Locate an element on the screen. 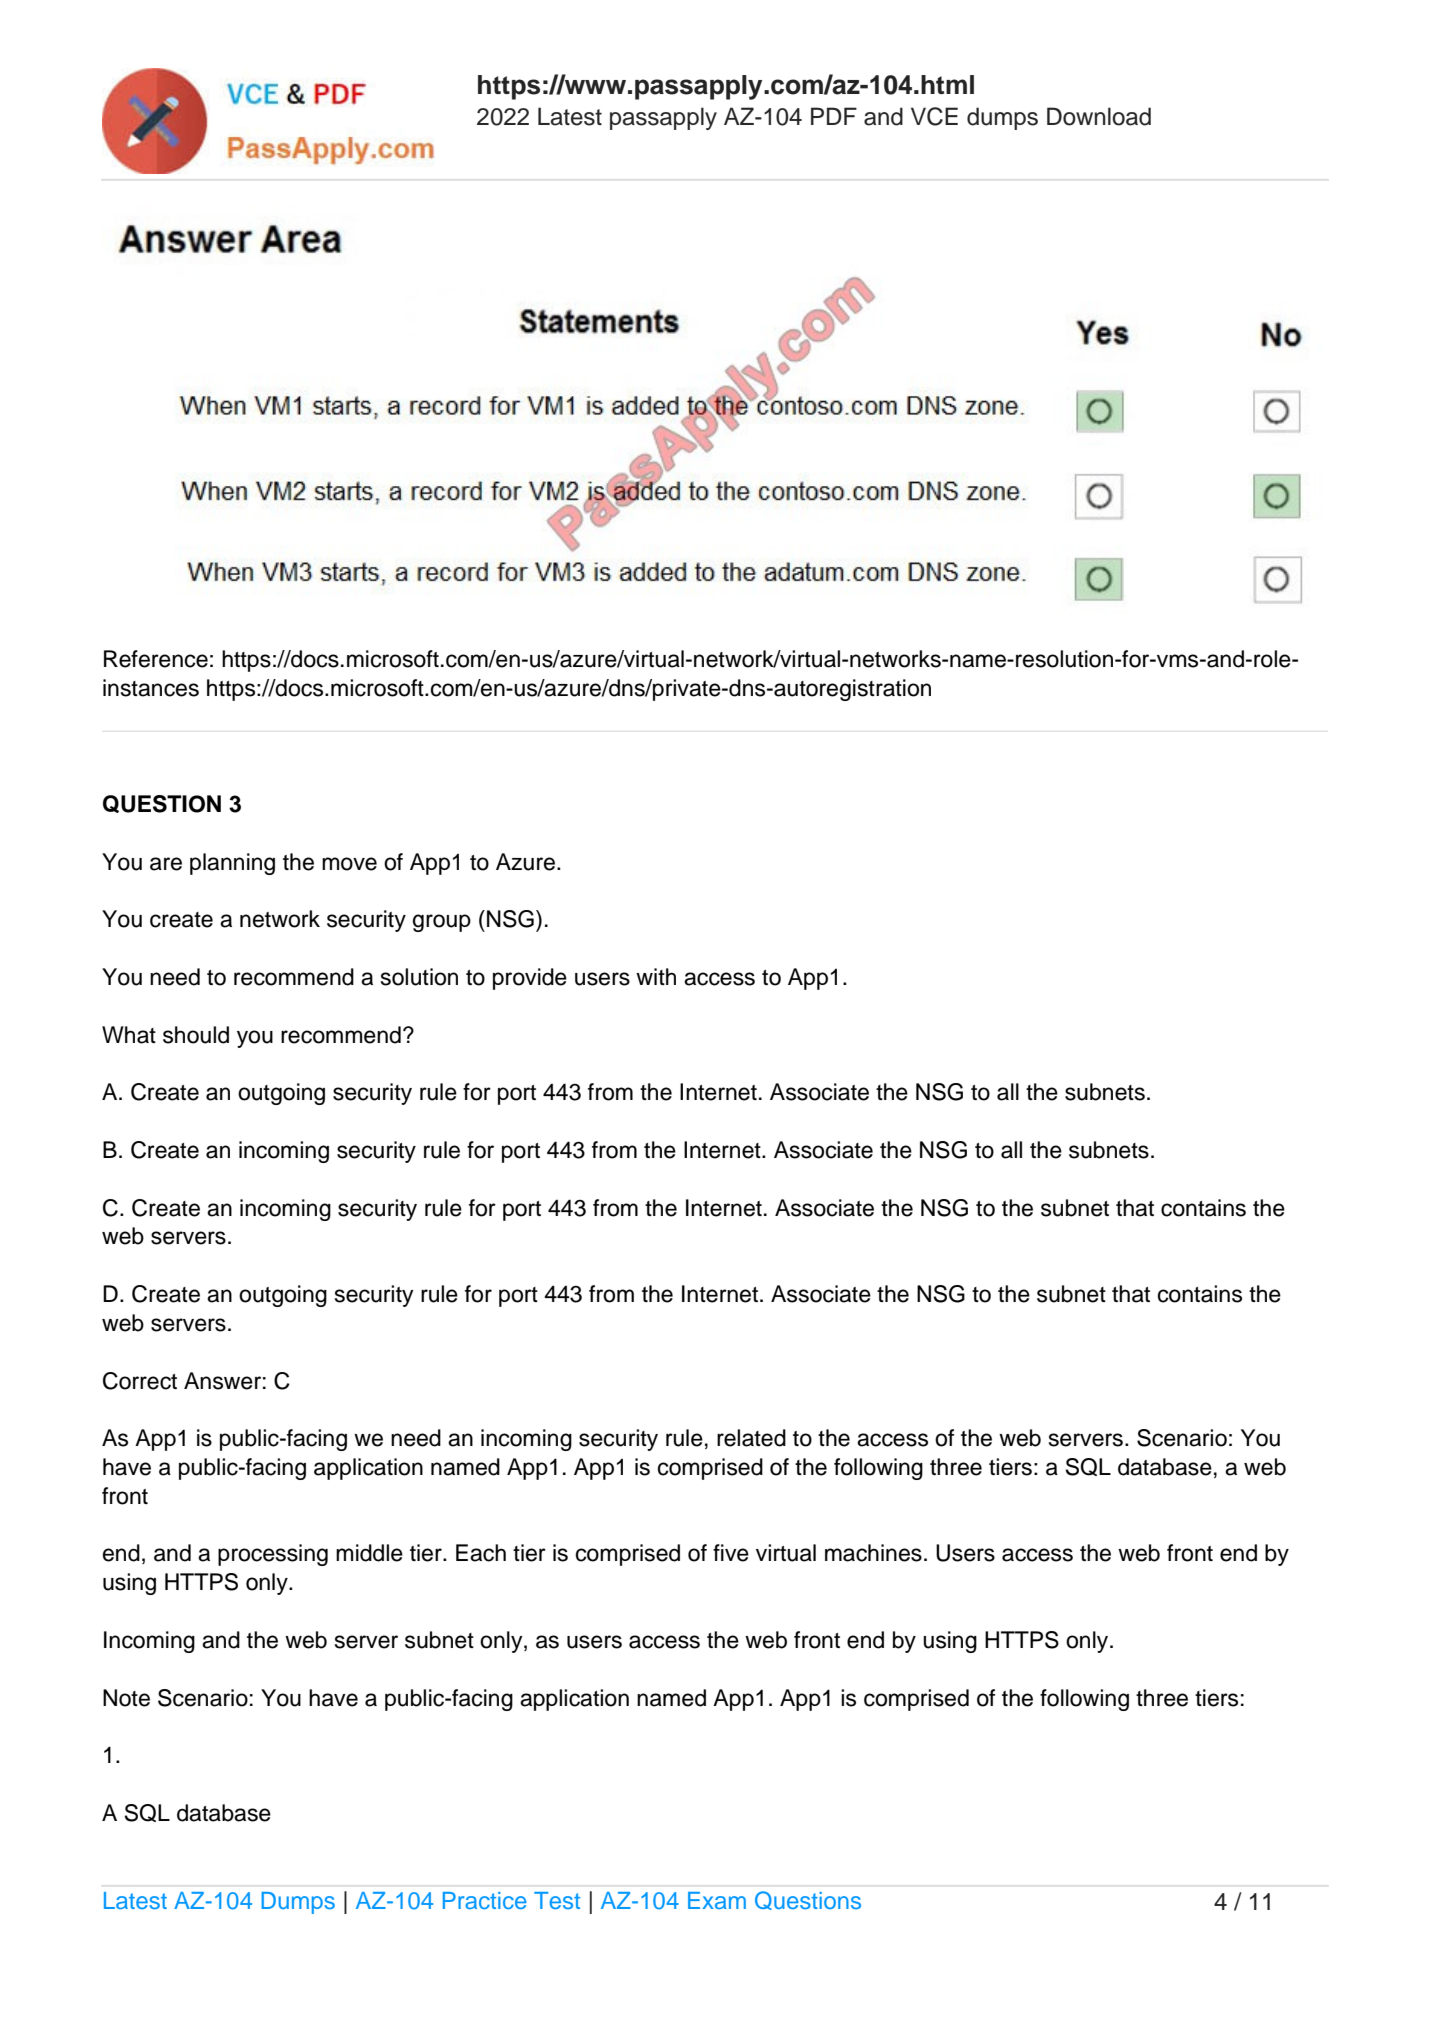 The width and height of the screenshot is (1430, 2022). related is located at coordinates (751, 1438).
